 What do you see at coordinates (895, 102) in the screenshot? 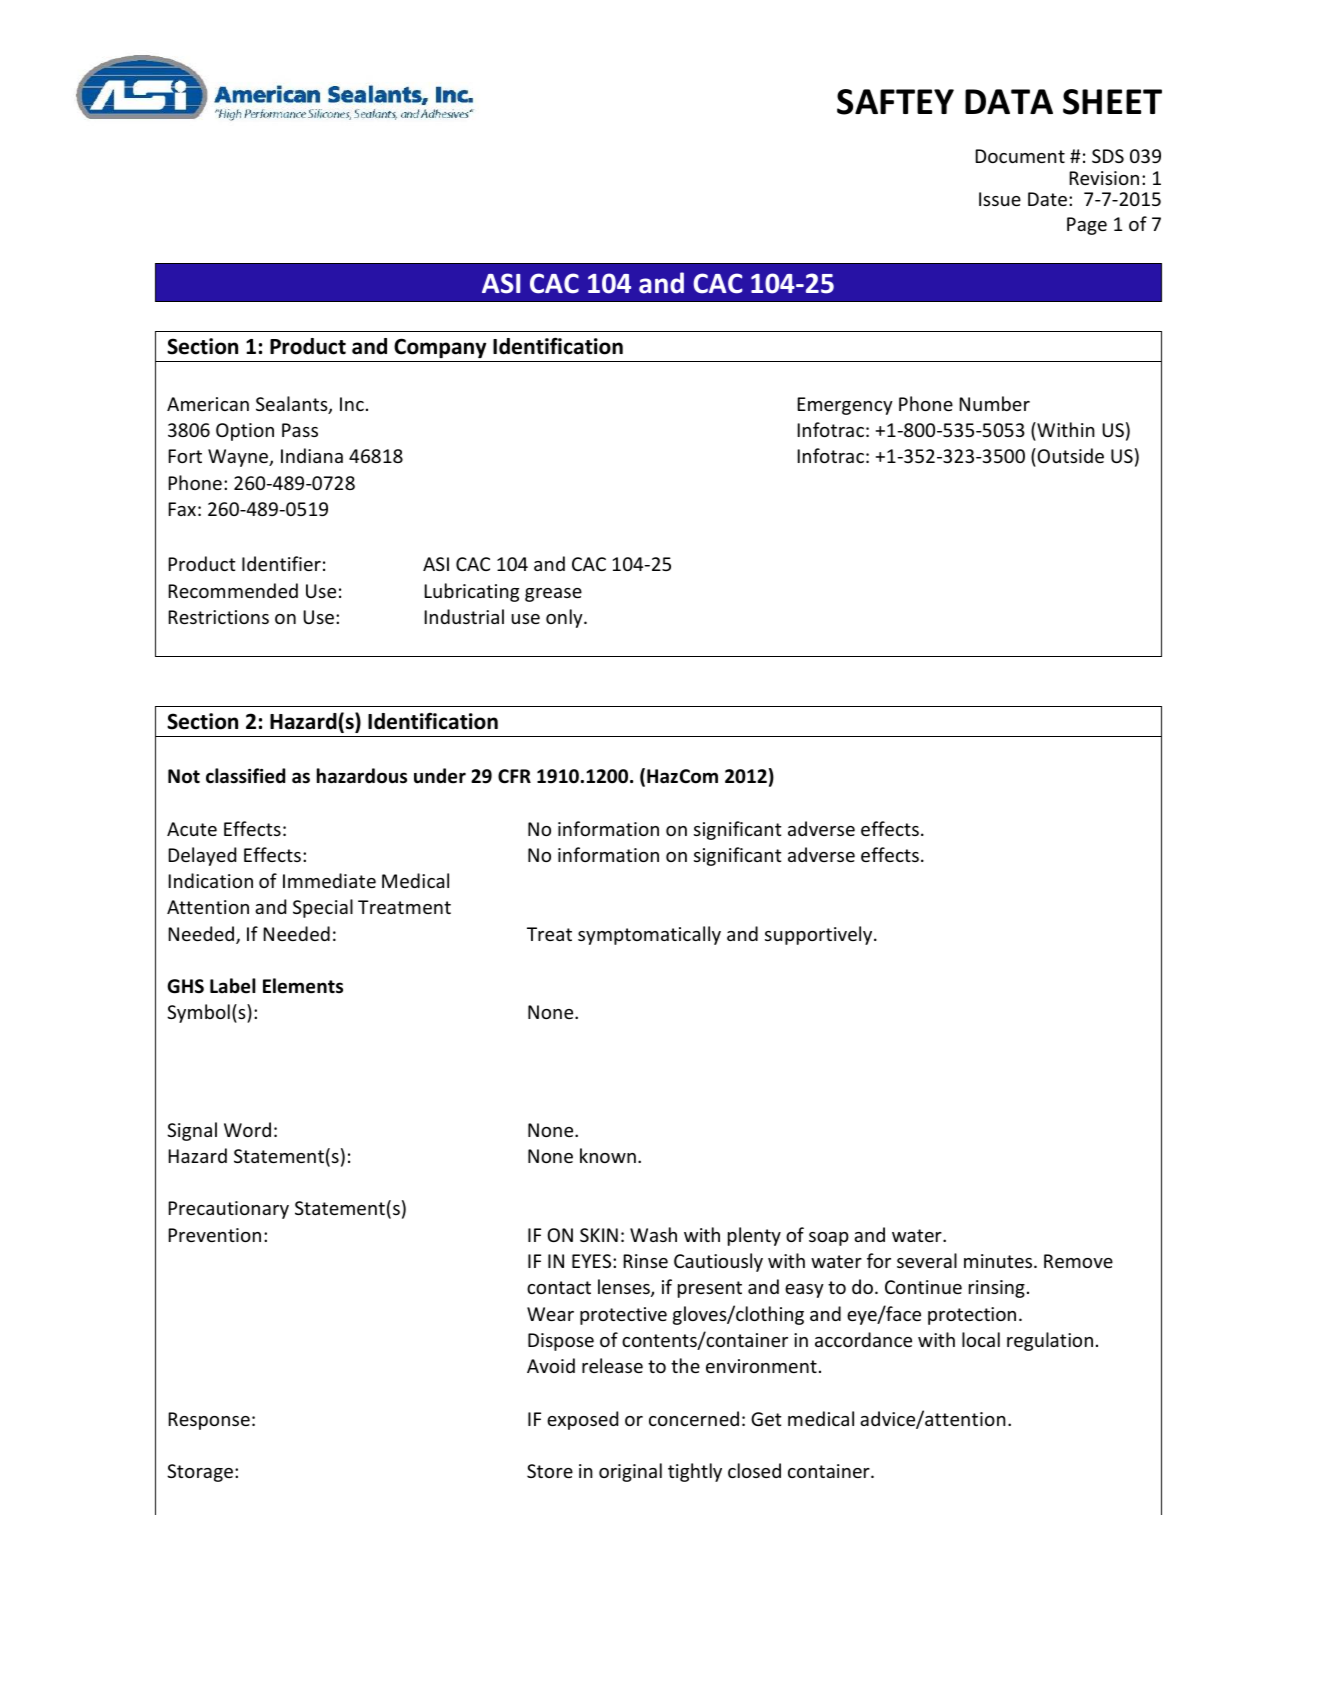
I see `SAFTEY` at bounding box center [895, 102].
